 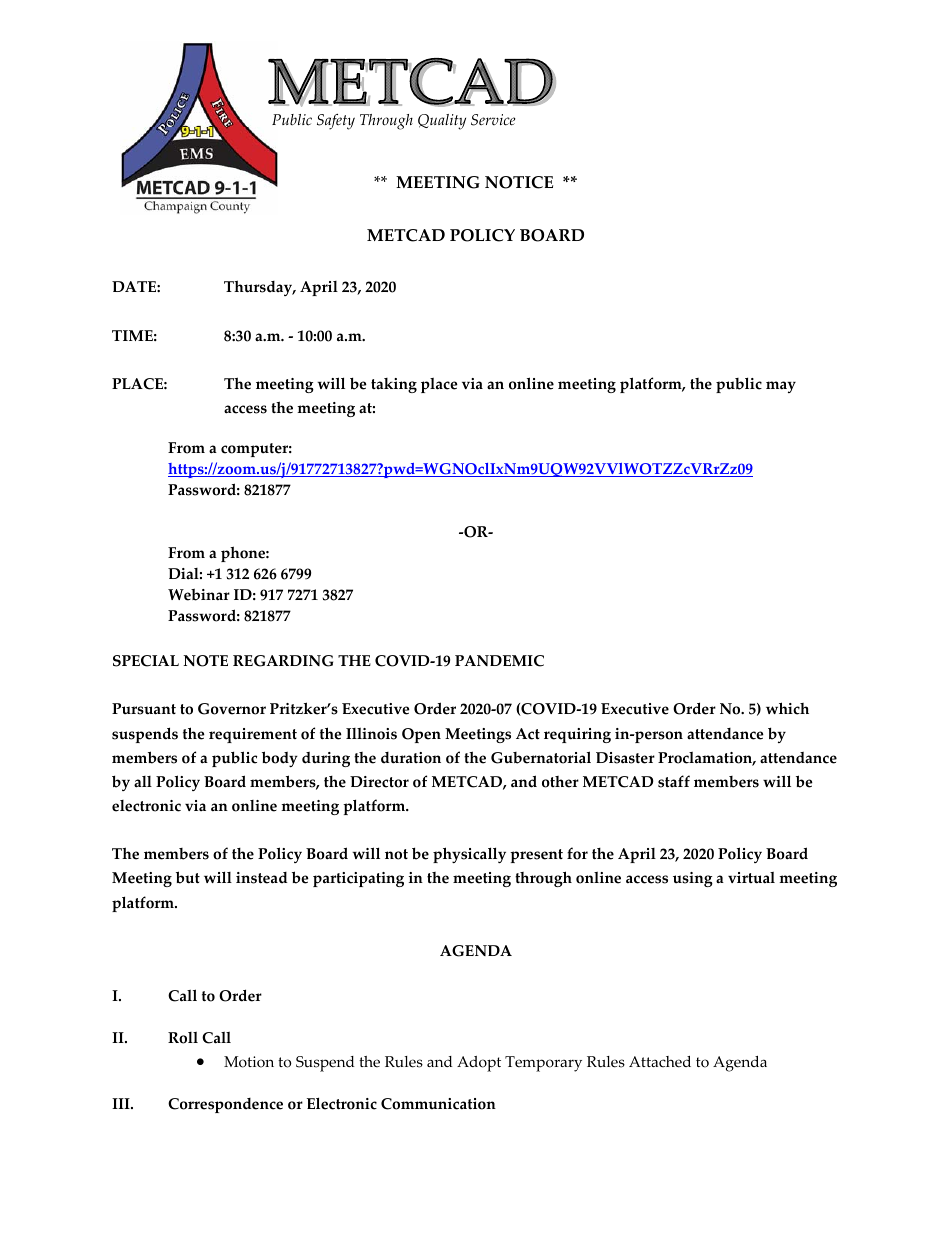 What do you see at coordinates (336, 122) in the screenshot?
I see `Safety` at bounding box center [336, 122].
